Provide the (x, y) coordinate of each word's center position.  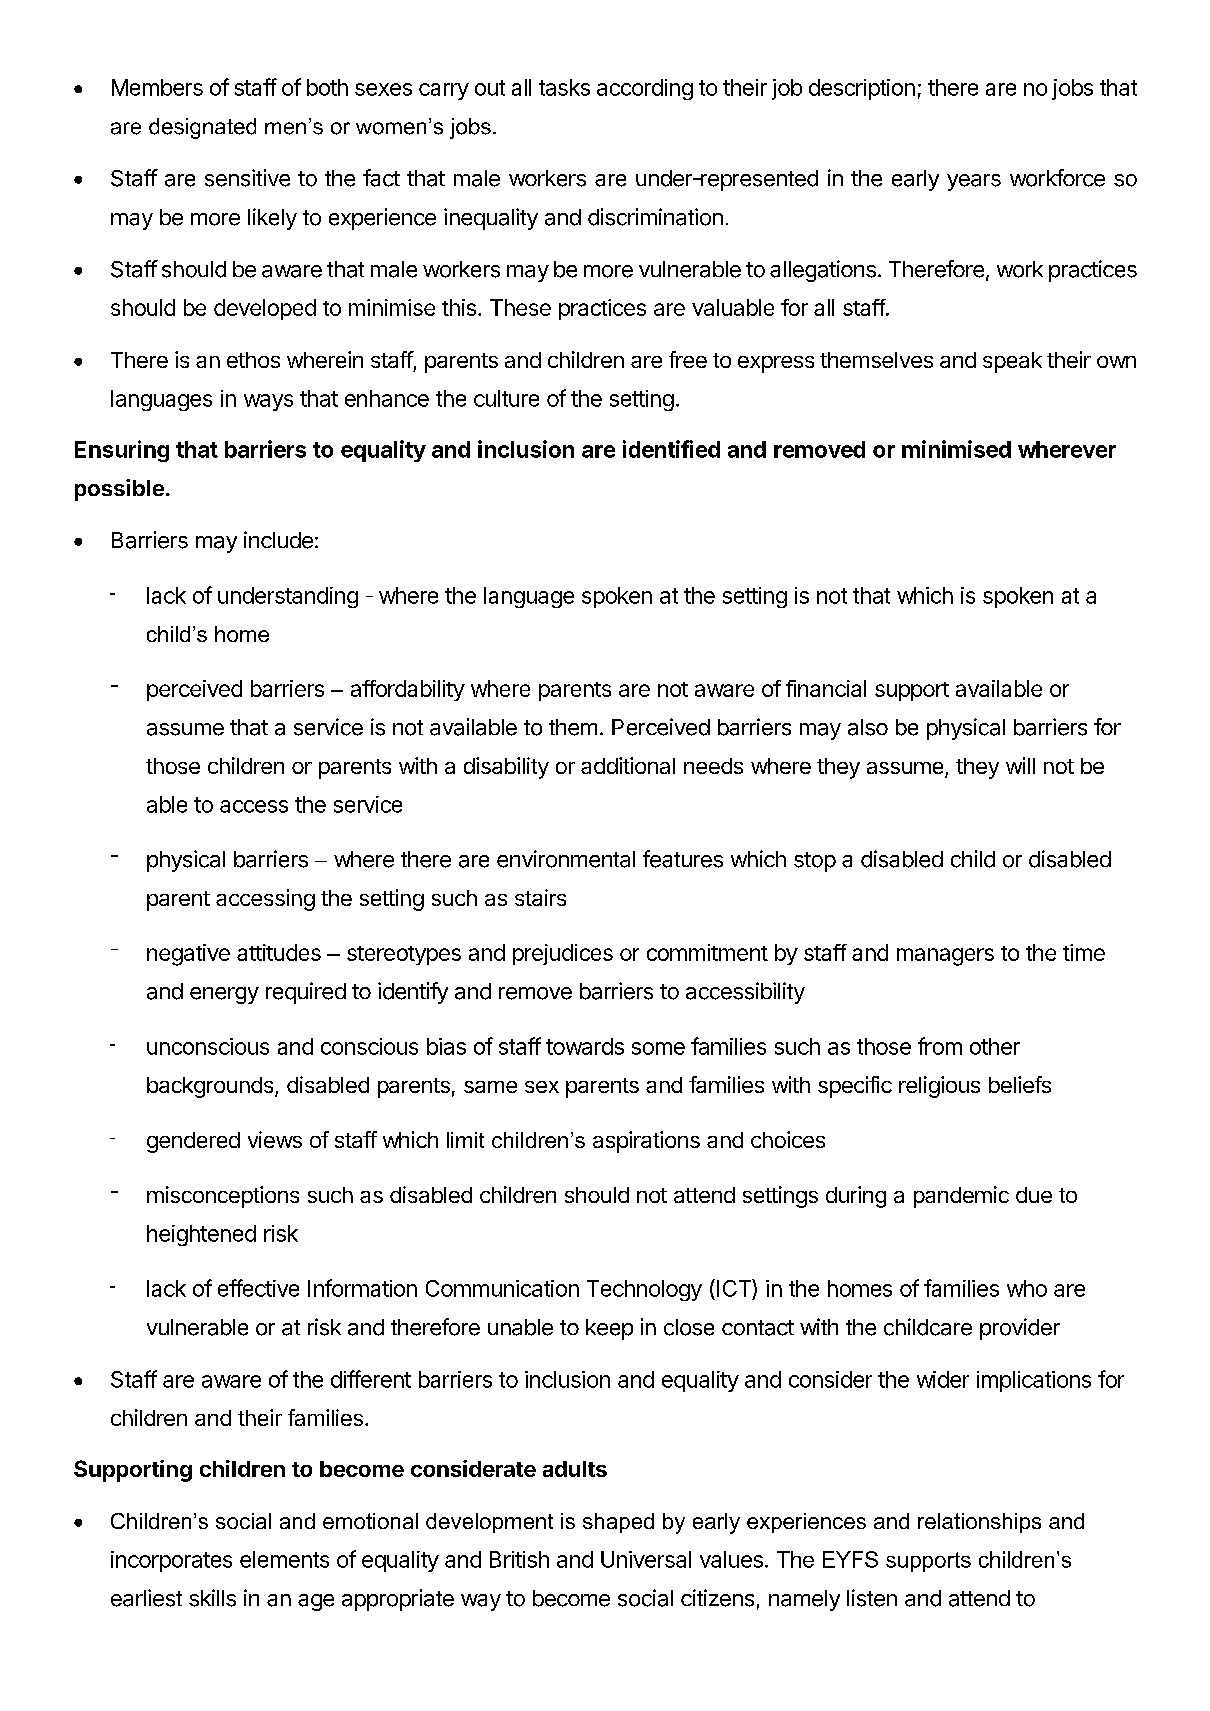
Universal (646, 1559)
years (974, 182)
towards (585, 1046)
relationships (979, 1523)
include (278, 540)
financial (826, 688)
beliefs (1020, 1084)
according (645, 89)
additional (628, 765)
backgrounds (211, 1087)
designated (202, 128)
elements (284, 1559)
